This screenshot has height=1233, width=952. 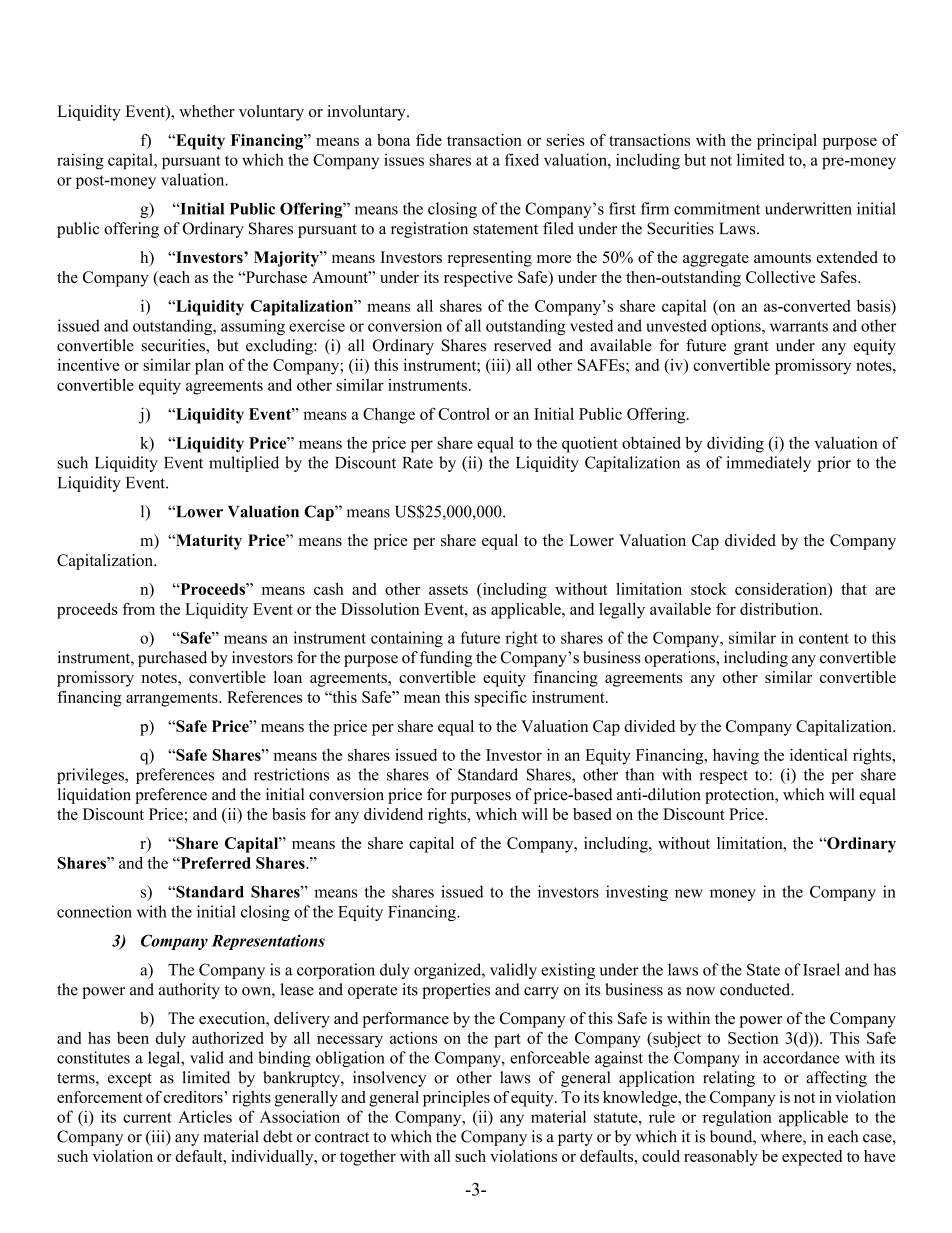 I want to click on principal, so click(x=787, y=142).
